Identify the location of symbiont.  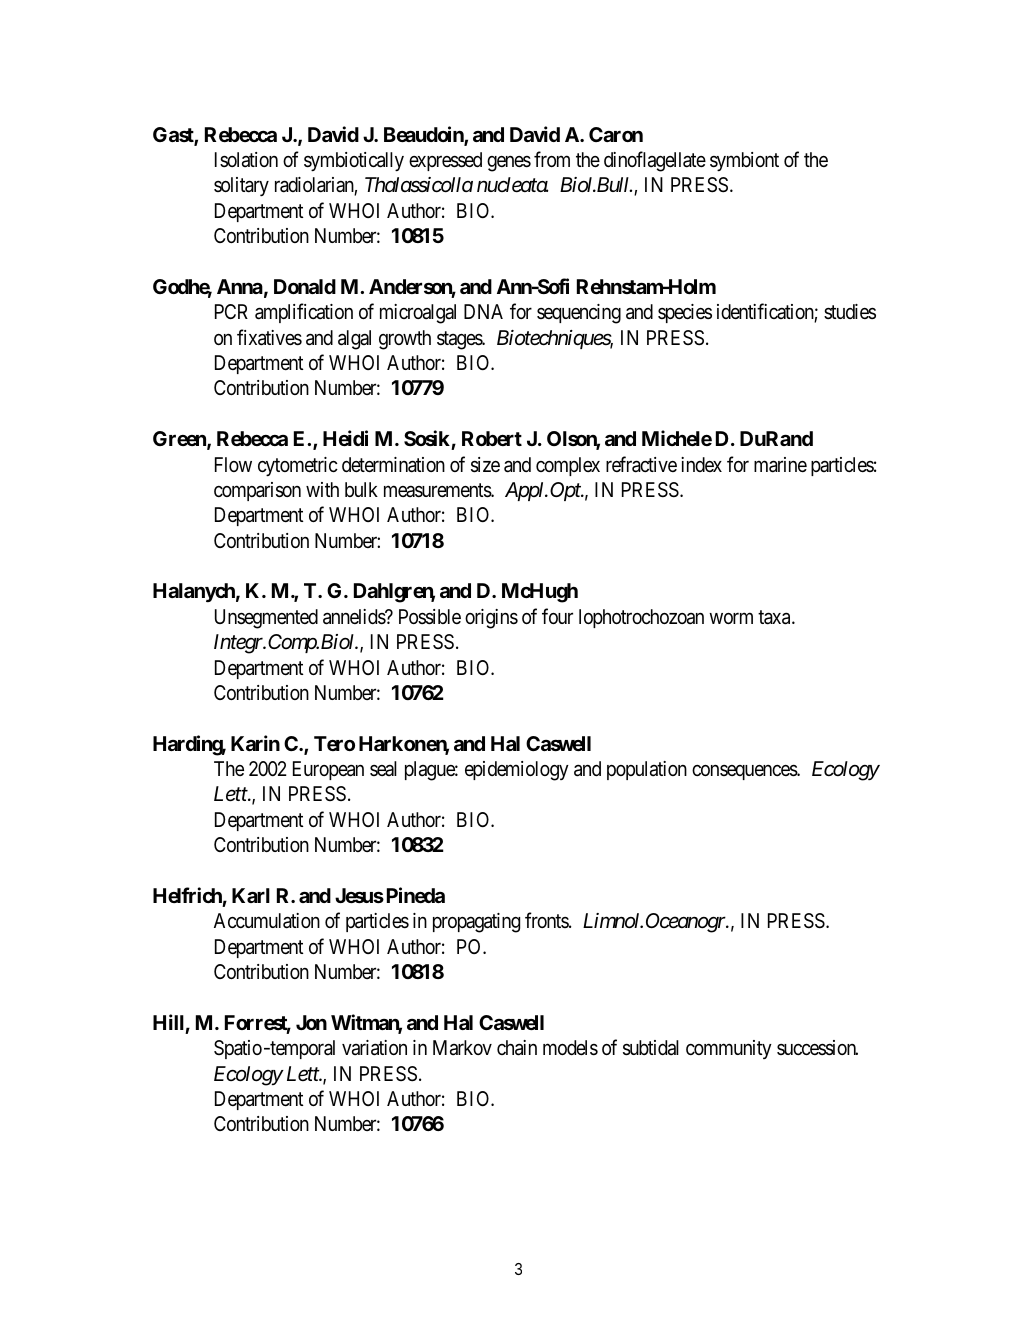
(744, 161).
